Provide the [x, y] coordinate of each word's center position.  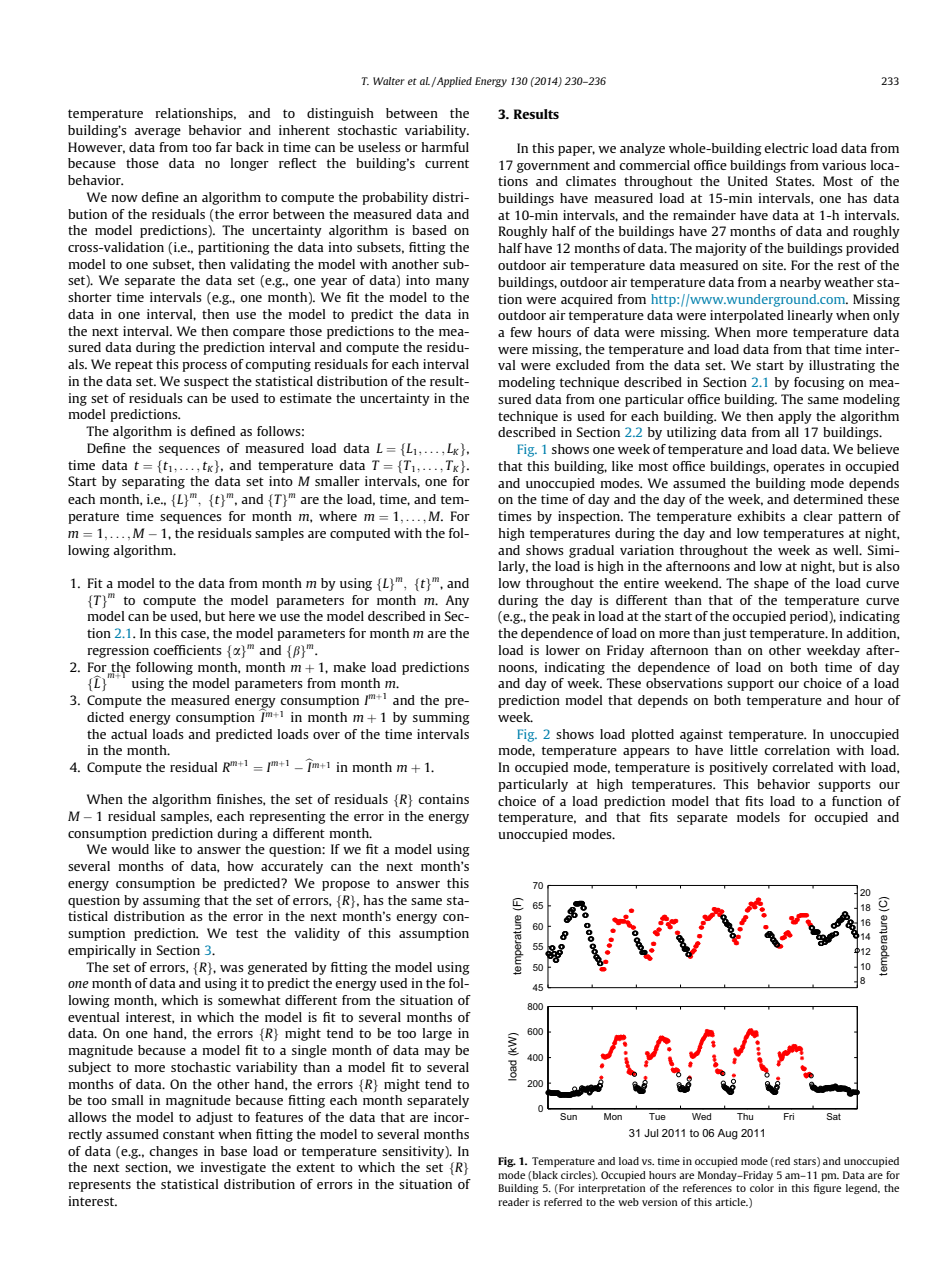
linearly [810, 316]
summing [441, 718]
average [157, 133]
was [232, 968]
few [521, 332]
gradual [591, 551]
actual [129, 734]
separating [153, 482]
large [437, 1034]
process [204, 367]
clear [818, 516]
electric [786, 148]
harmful [445, 147]
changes [173, 1152]
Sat [833, 1116]
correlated [802, 767]
